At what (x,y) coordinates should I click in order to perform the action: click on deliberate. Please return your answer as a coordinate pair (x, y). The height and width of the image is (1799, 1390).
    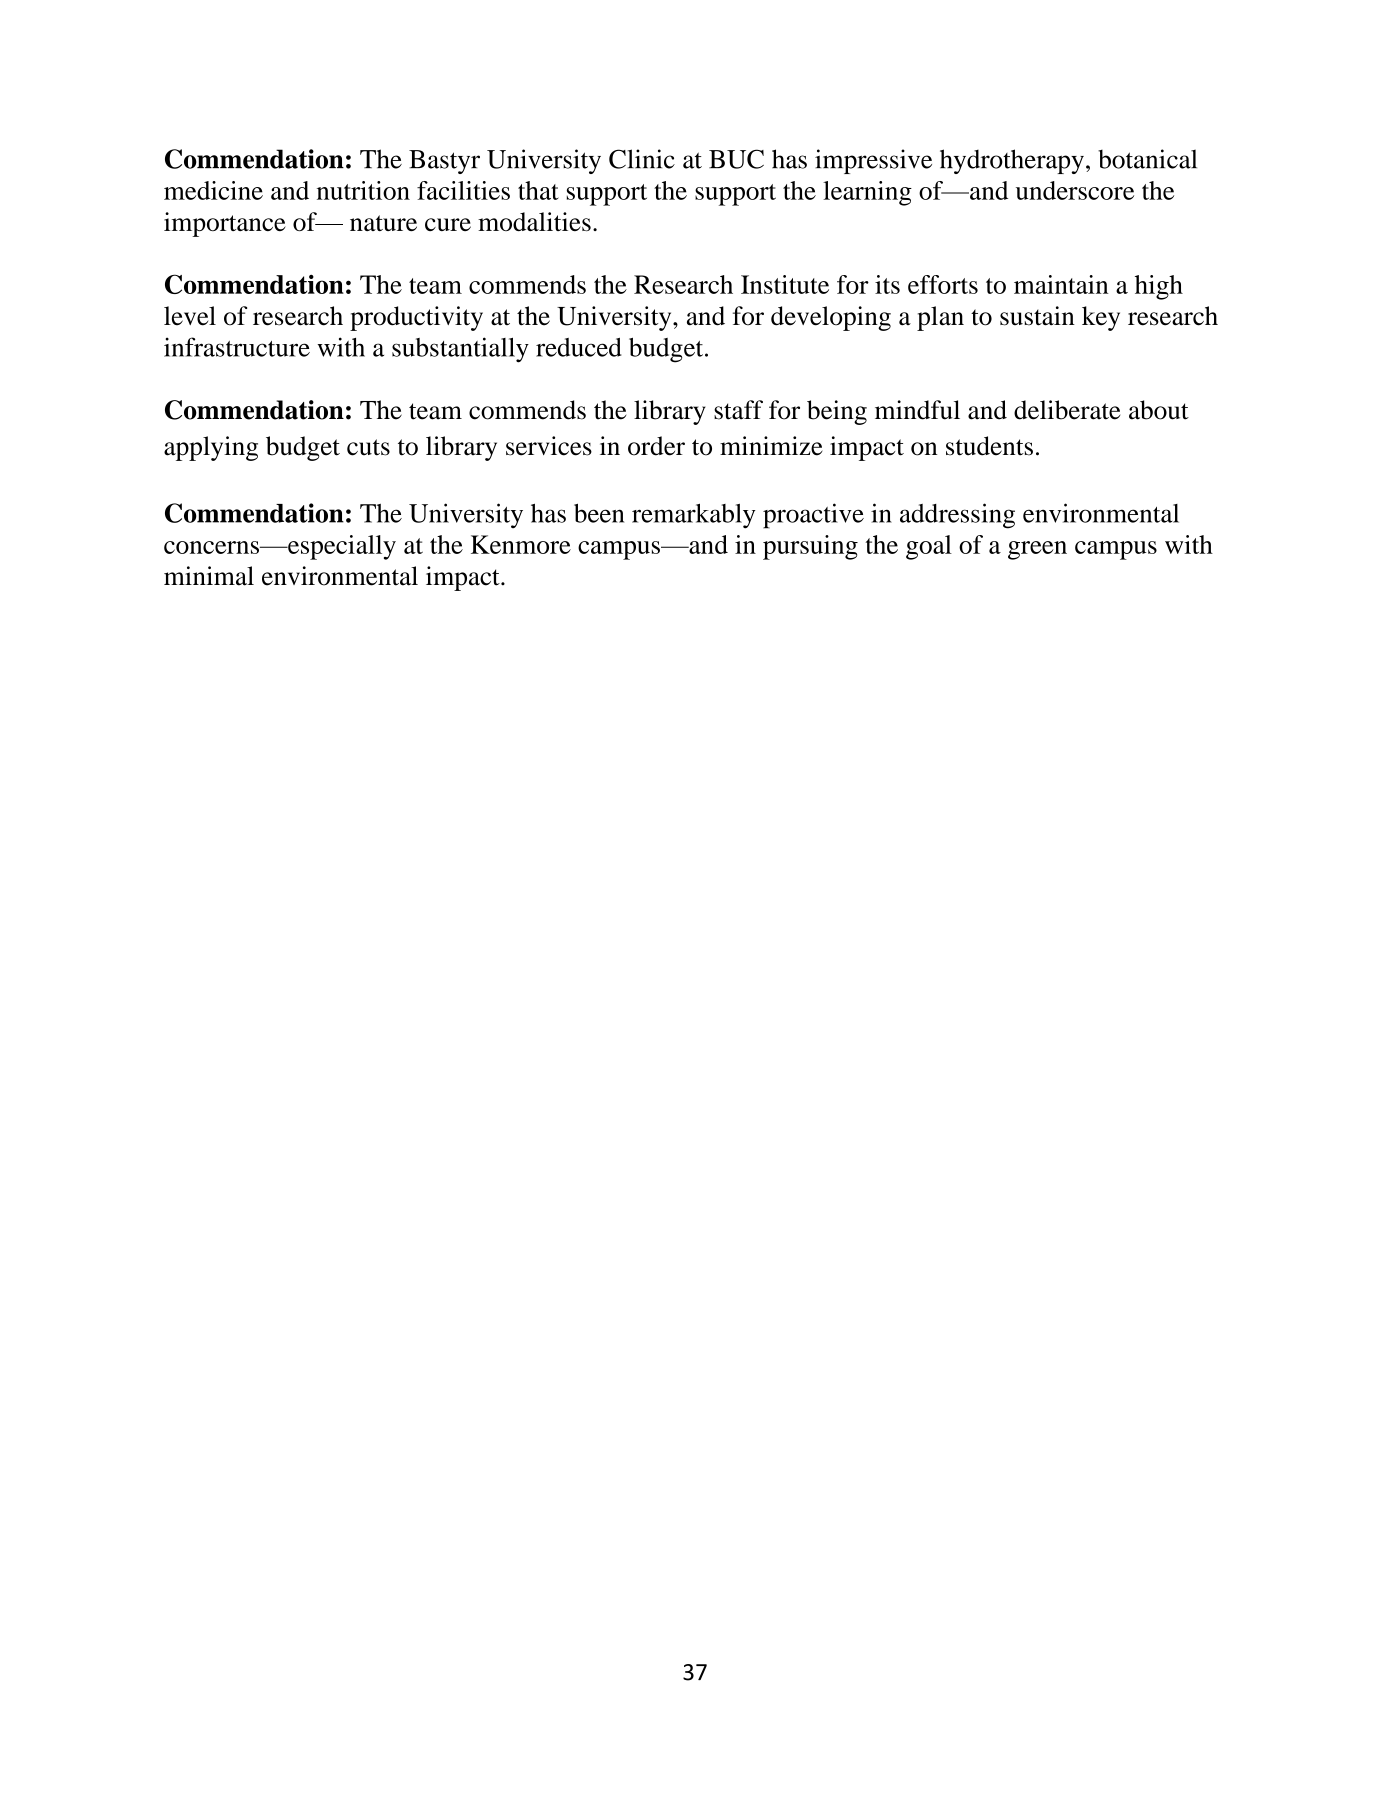
    Looking at the image, I should click on (1067, 410).
